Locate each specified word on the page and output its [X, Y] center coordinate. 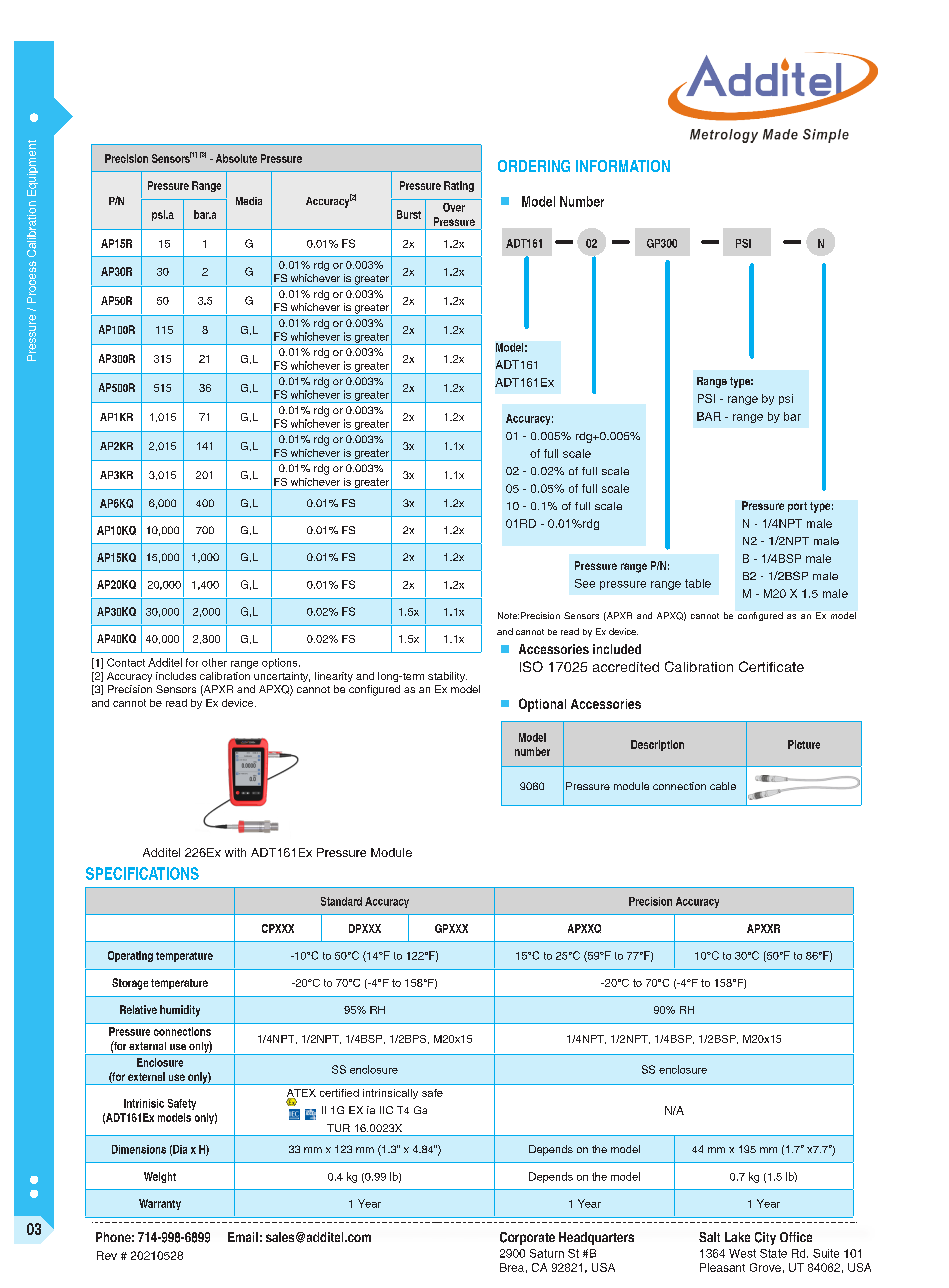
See [585, 583]
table [698, 583]
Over [454, 207]
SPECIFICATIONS [142, 873]
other [214, 662]
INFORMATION [623, 166]
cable [723, 786]
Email [243, 1237]
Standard [341, 901]
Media [249, 201]
